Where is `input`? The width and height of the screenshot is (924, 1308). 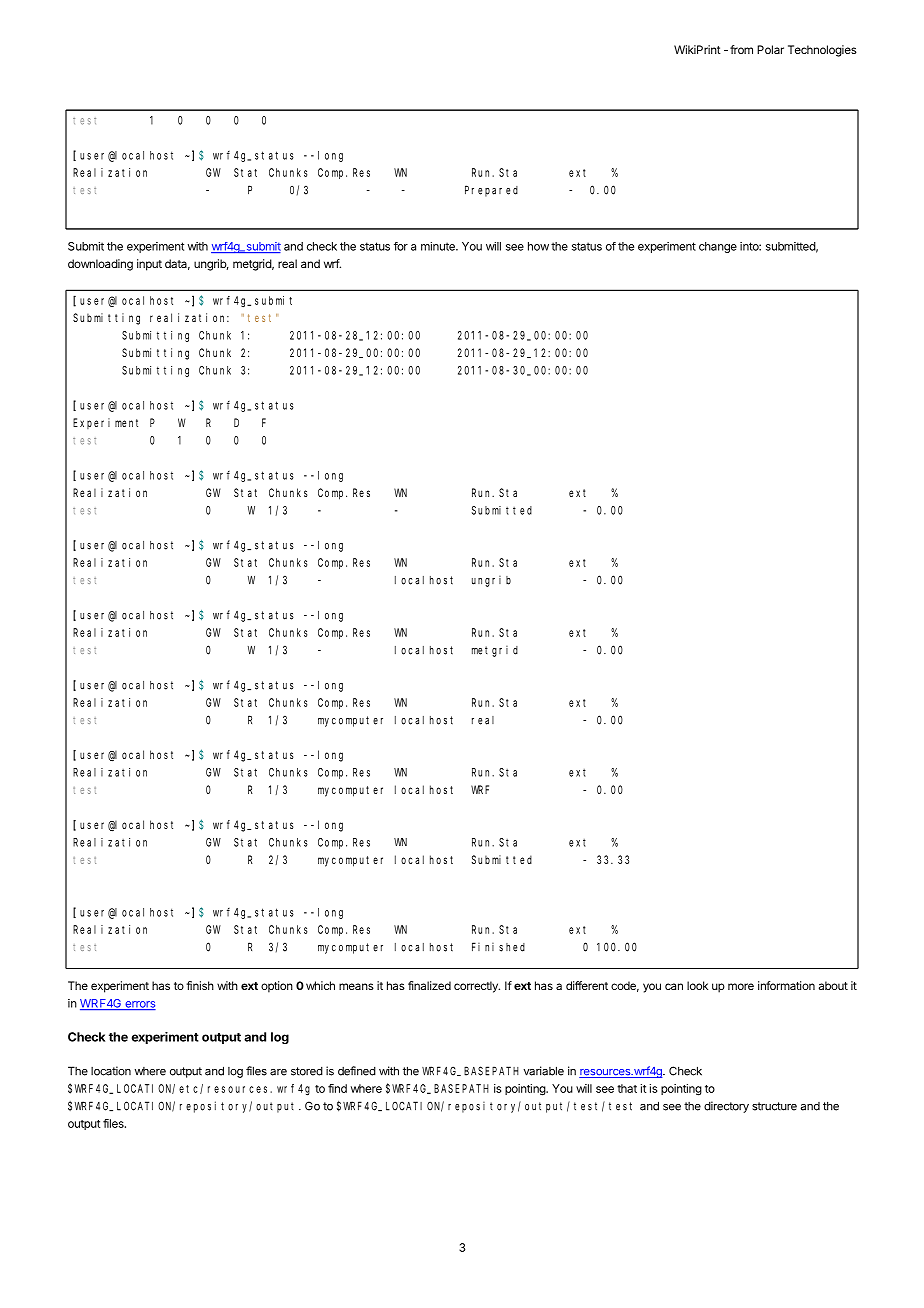 input is located at coordinates (149, 265).
